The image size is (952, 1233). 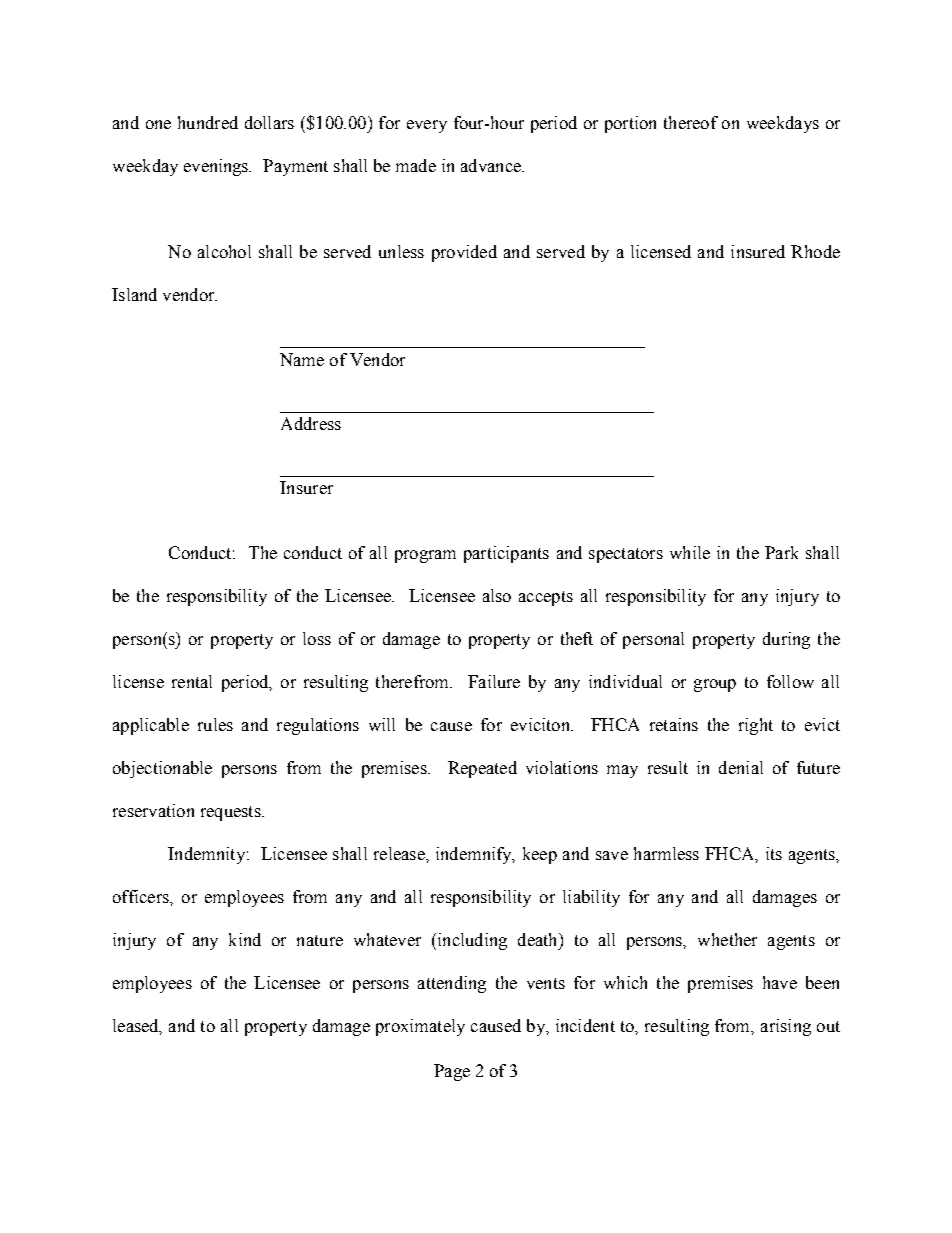 I want to click on evenings, so click(x=217, y=167).
